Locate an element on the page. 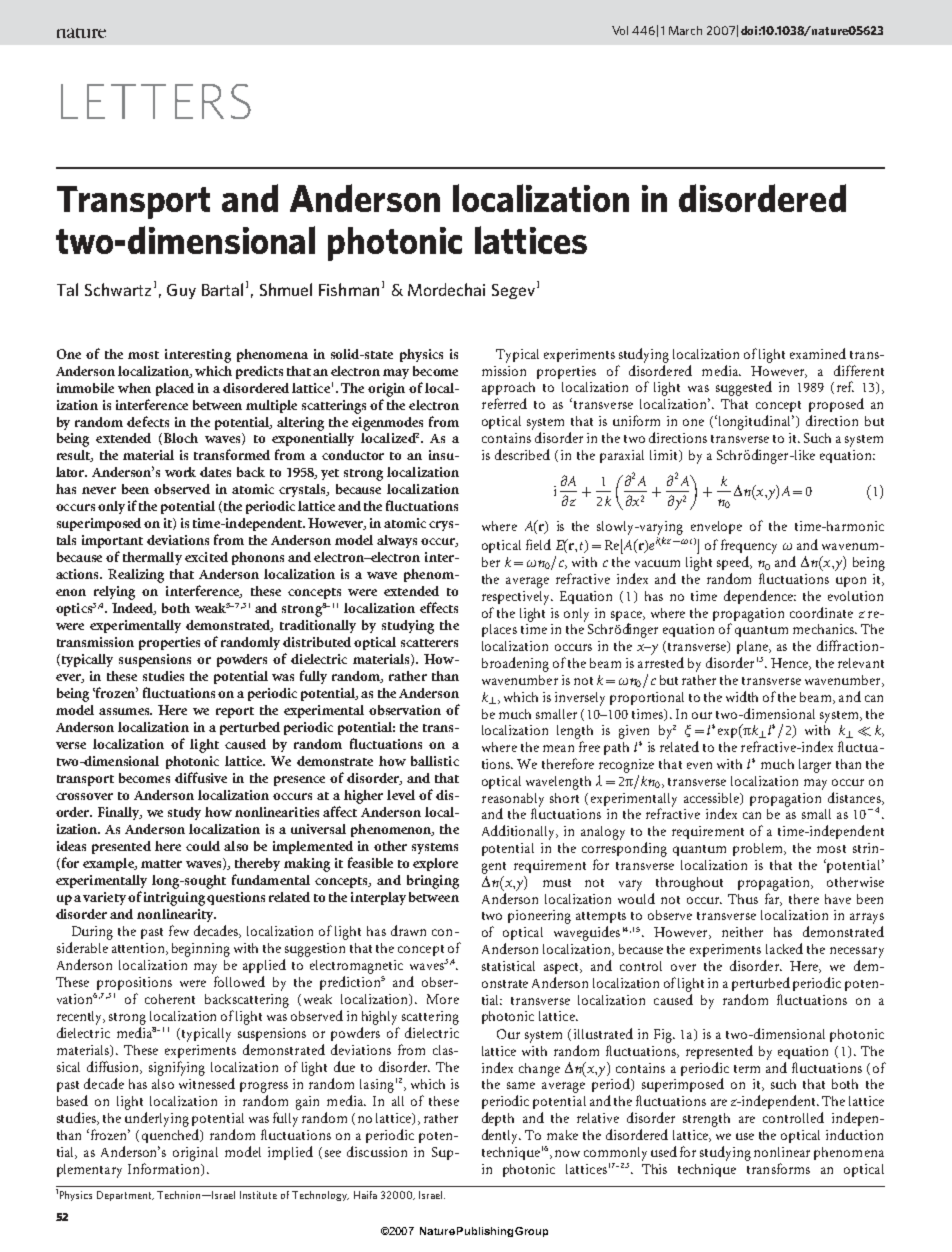 The height and width of the image is (1252, 952). suggested is located at coordinates (744, 388).
